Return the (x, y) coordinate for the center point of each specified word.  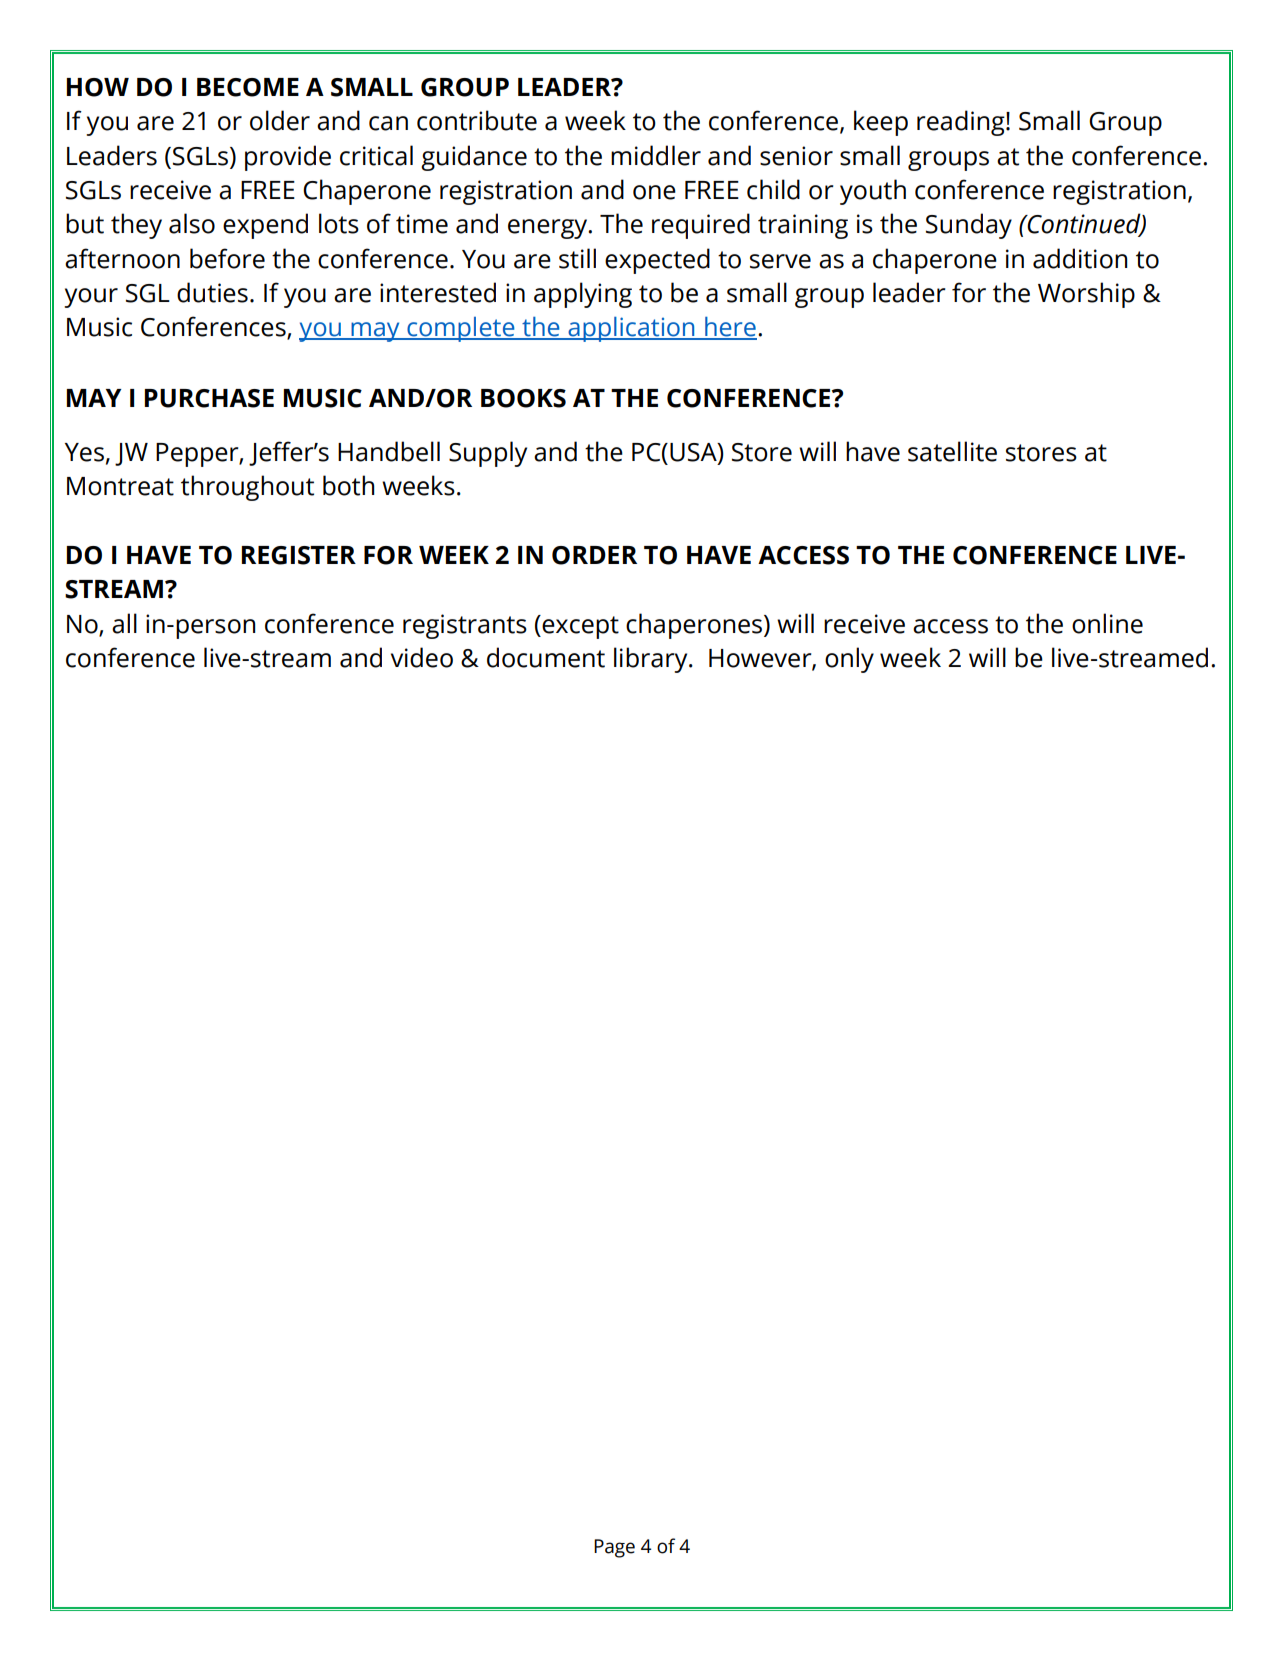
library (652, 660)
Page (614, 1548)
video (422, 657)
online (1107, 623)
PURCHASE (209, 398)
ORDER (594, 555)
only (849, 660)
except (579, 627)
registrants (465, 626)
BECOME (248, 87)
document (546, 657)
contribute (477, 120)
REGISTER (299, 555)
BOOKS (523, 398)
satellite (952, 451)
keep (881, 123)
